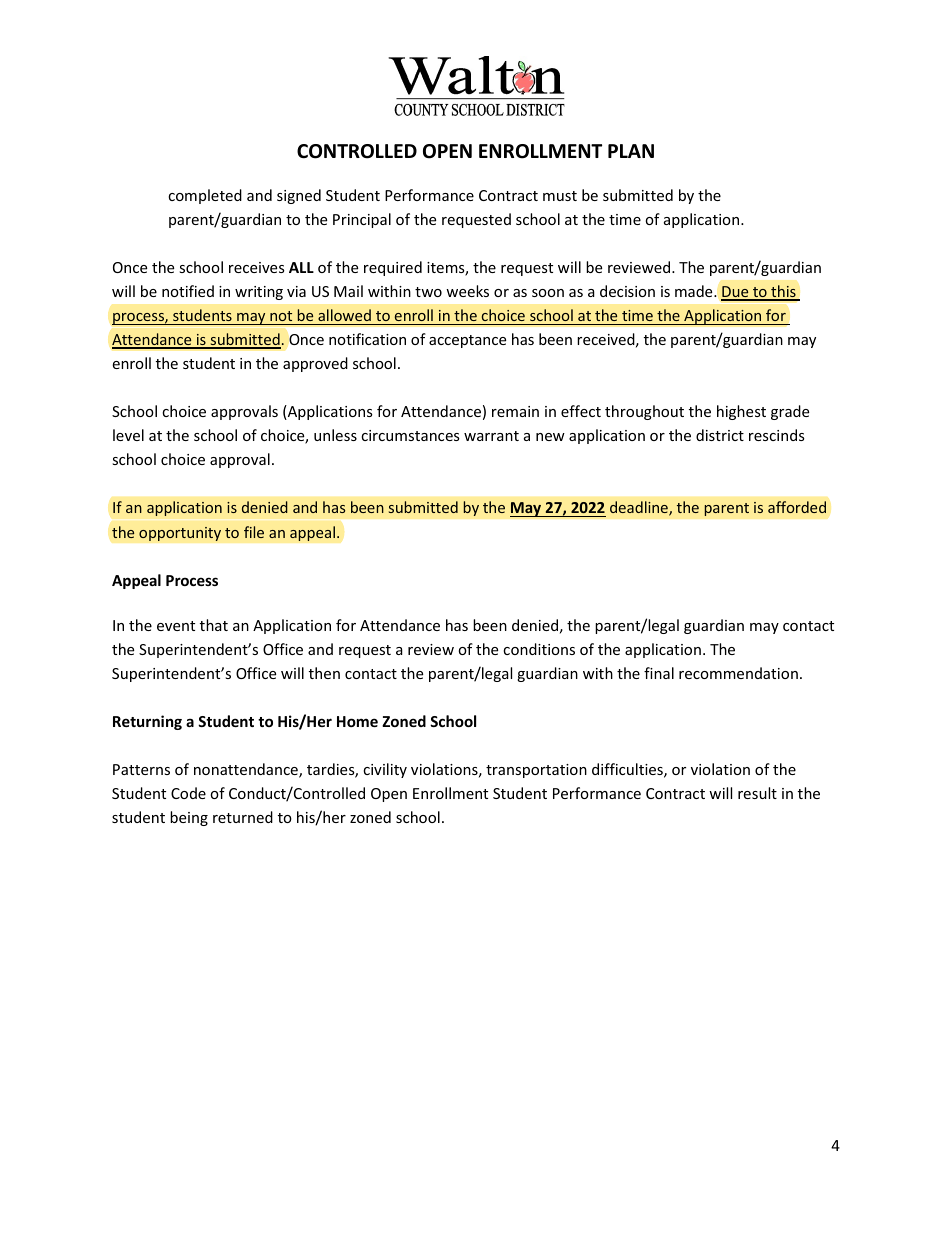 This screenshot has height=1233, width=952. Describe the element at coordinates (180, 534) in the screenshot. I see `opportunity` at that location.
